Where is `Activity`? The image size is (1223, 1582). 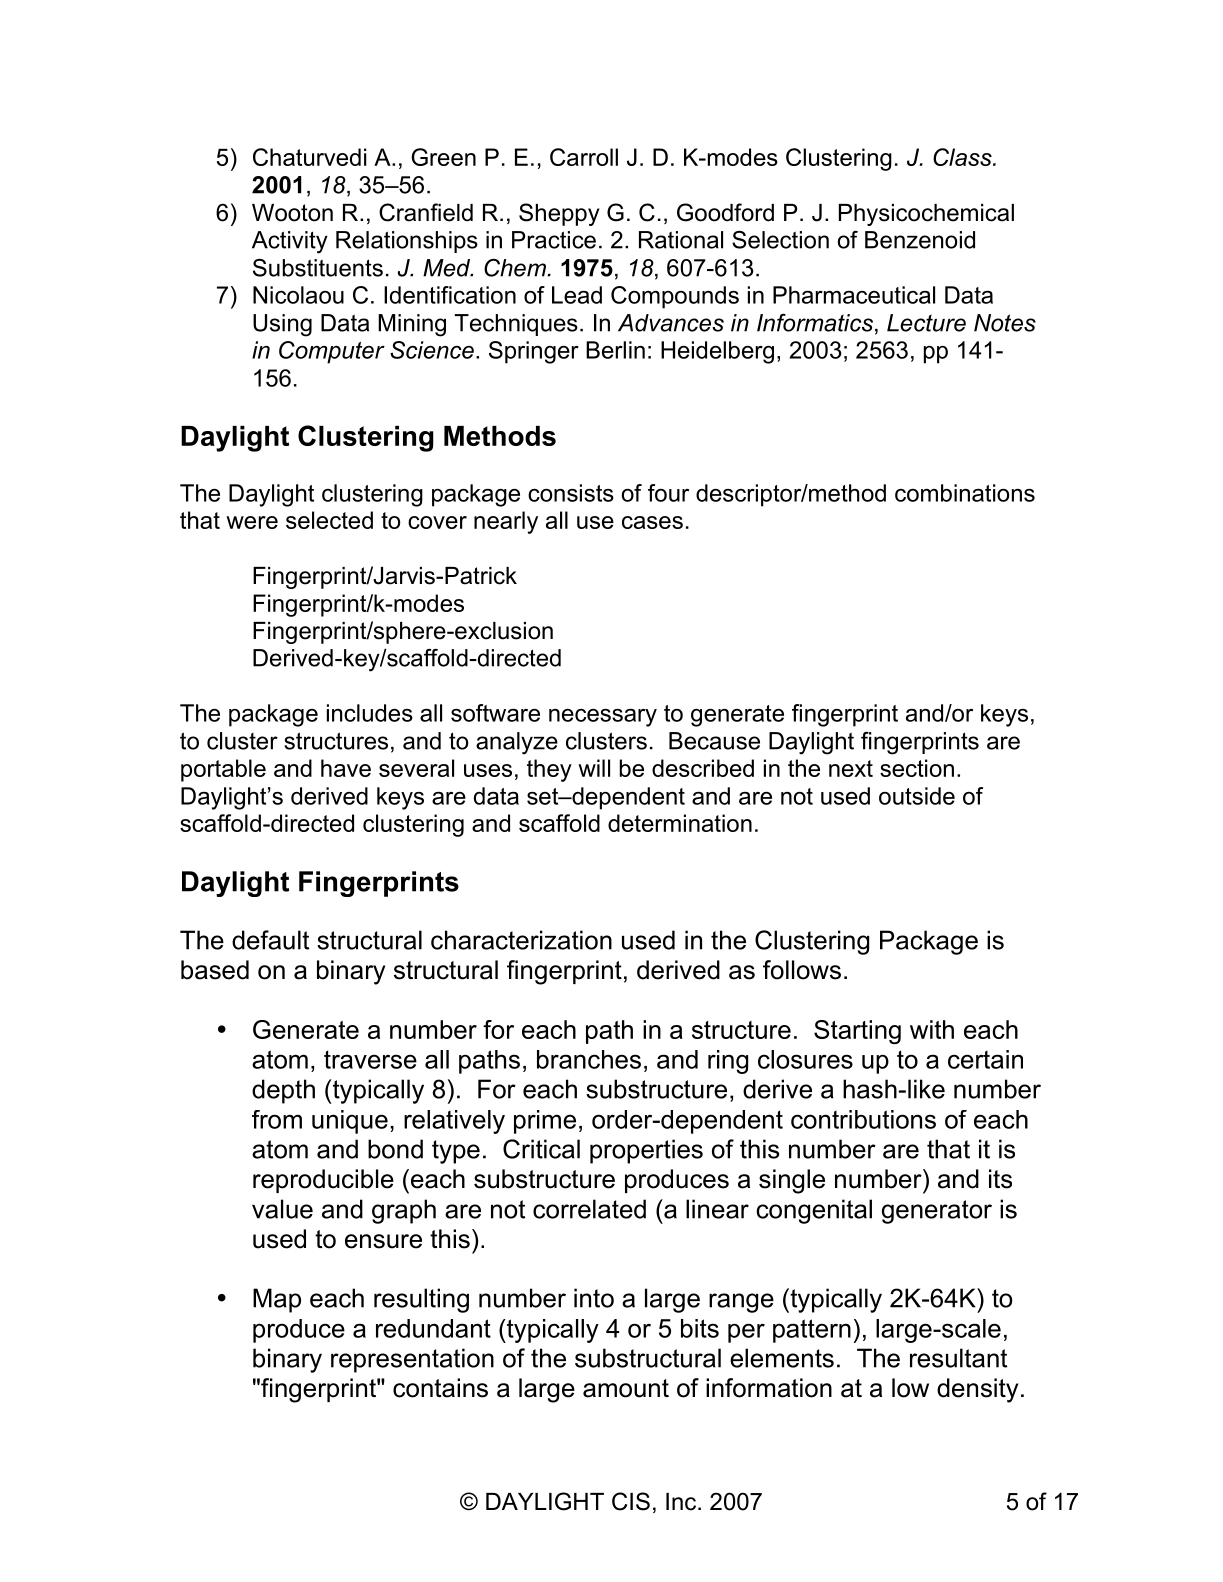
Activity is located at coordinates (290, 242).
